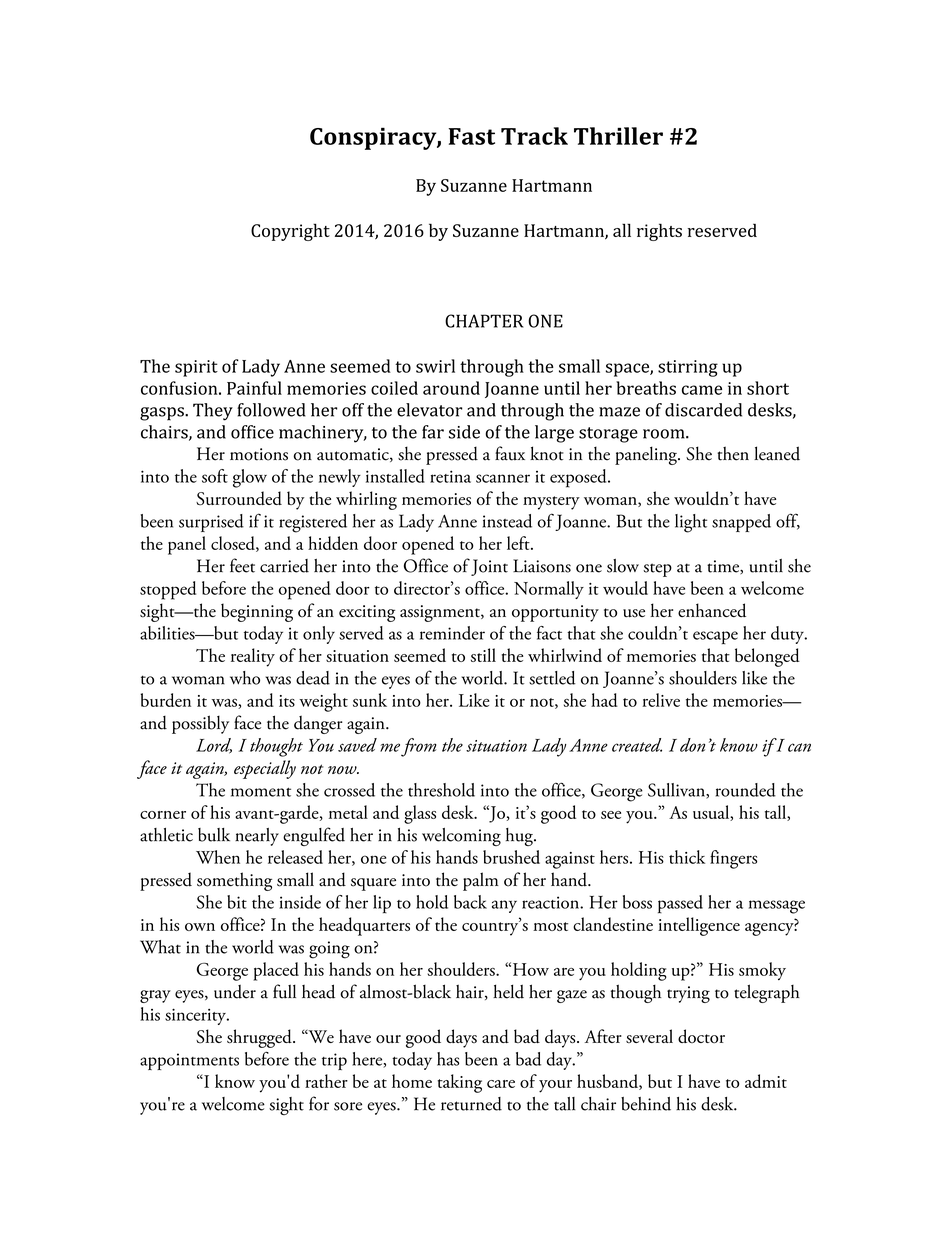 This document has height=1233, width=952. I want to click on retina, so click(450, 476).
